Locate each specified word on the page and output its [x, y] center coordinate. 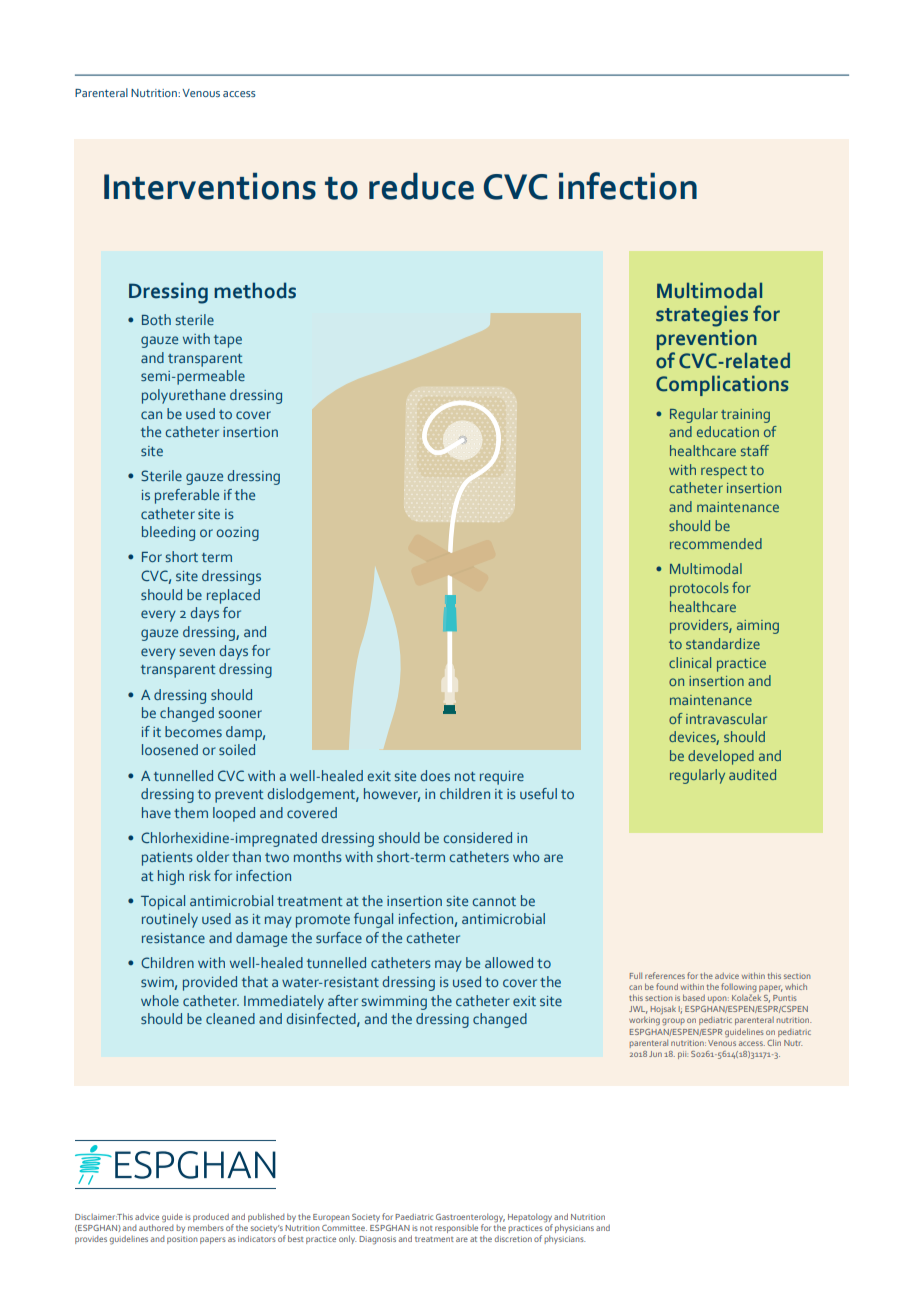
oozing [237, 534]
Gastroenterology [470, 1218]
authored [156, 1226]
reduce [421, 186]
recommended [716, 543]
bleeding [168, 533]
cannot [494, 901]
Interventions [210, 186]
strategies [702, 316]
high [171, 877]
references [665, 975]
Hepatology [530, 1218]
